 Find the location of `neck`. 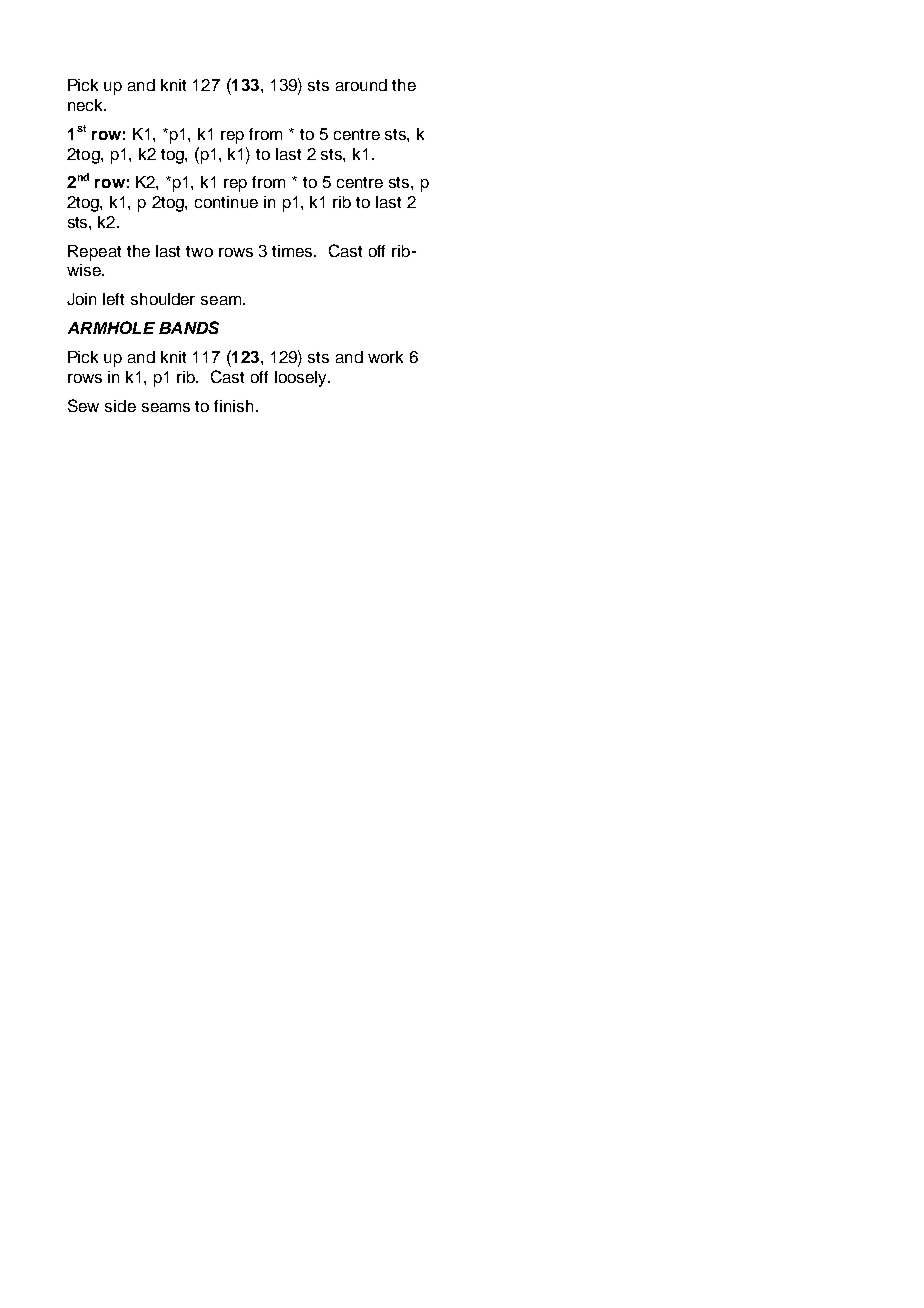

neck is located at coordinates (87, 105).
